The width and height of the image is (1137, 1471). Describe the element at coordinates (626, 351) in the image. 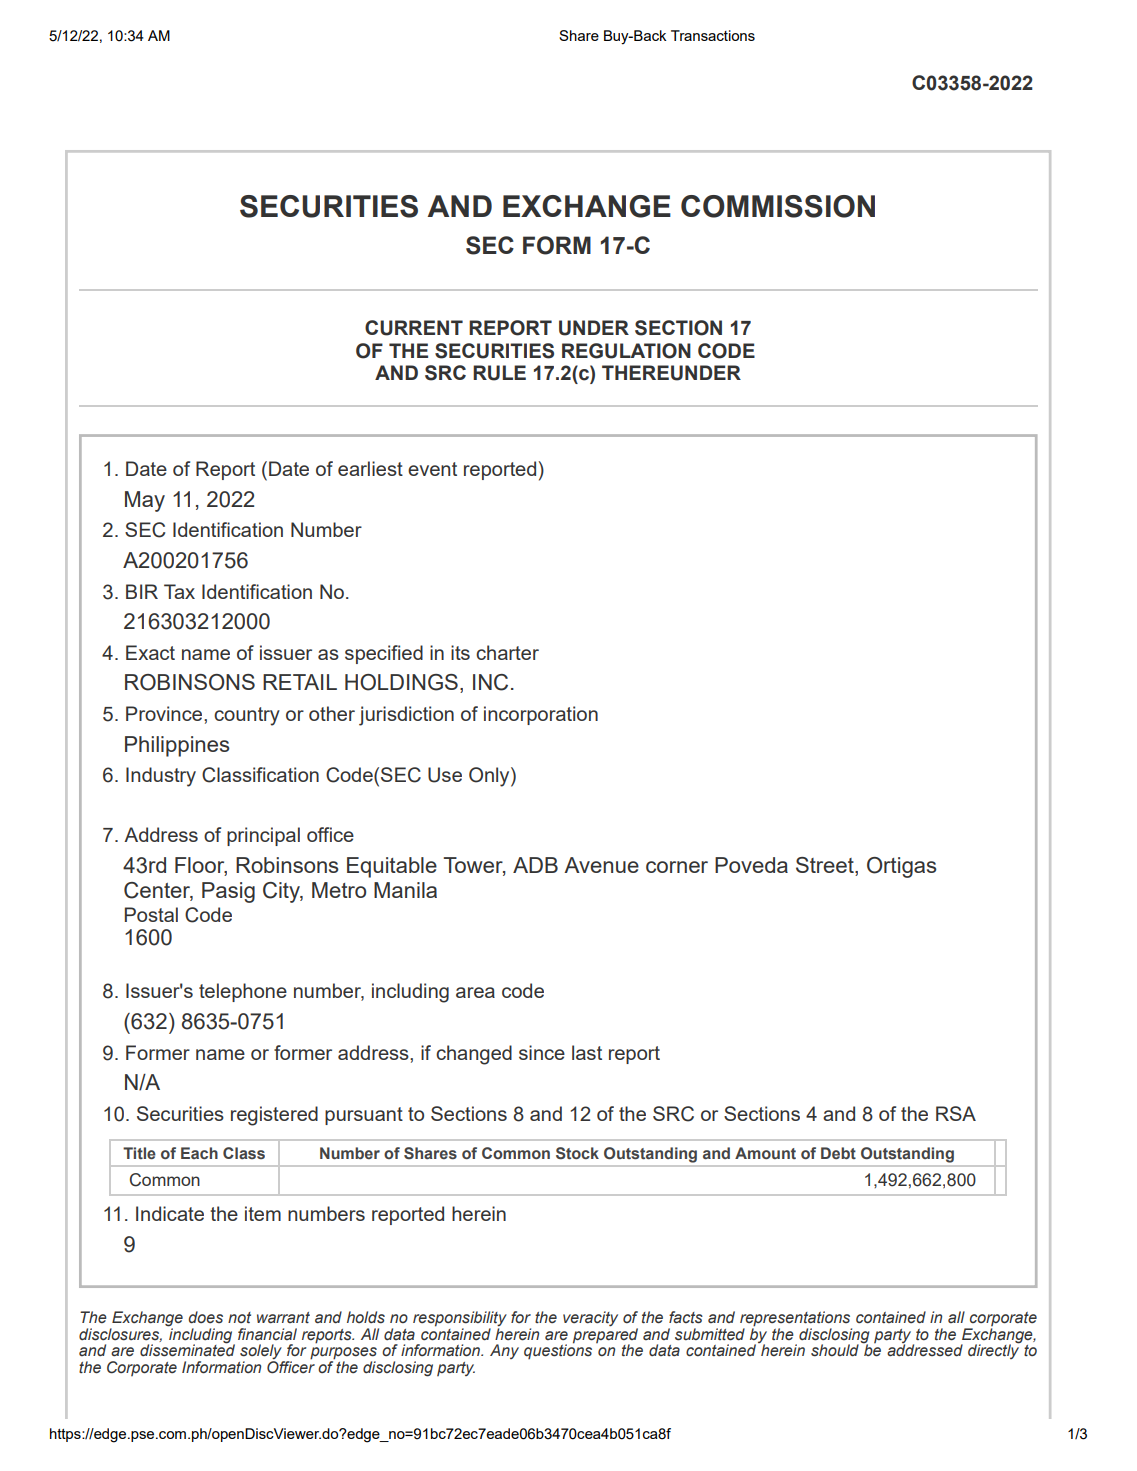

I see `REGULATION` at that location.
